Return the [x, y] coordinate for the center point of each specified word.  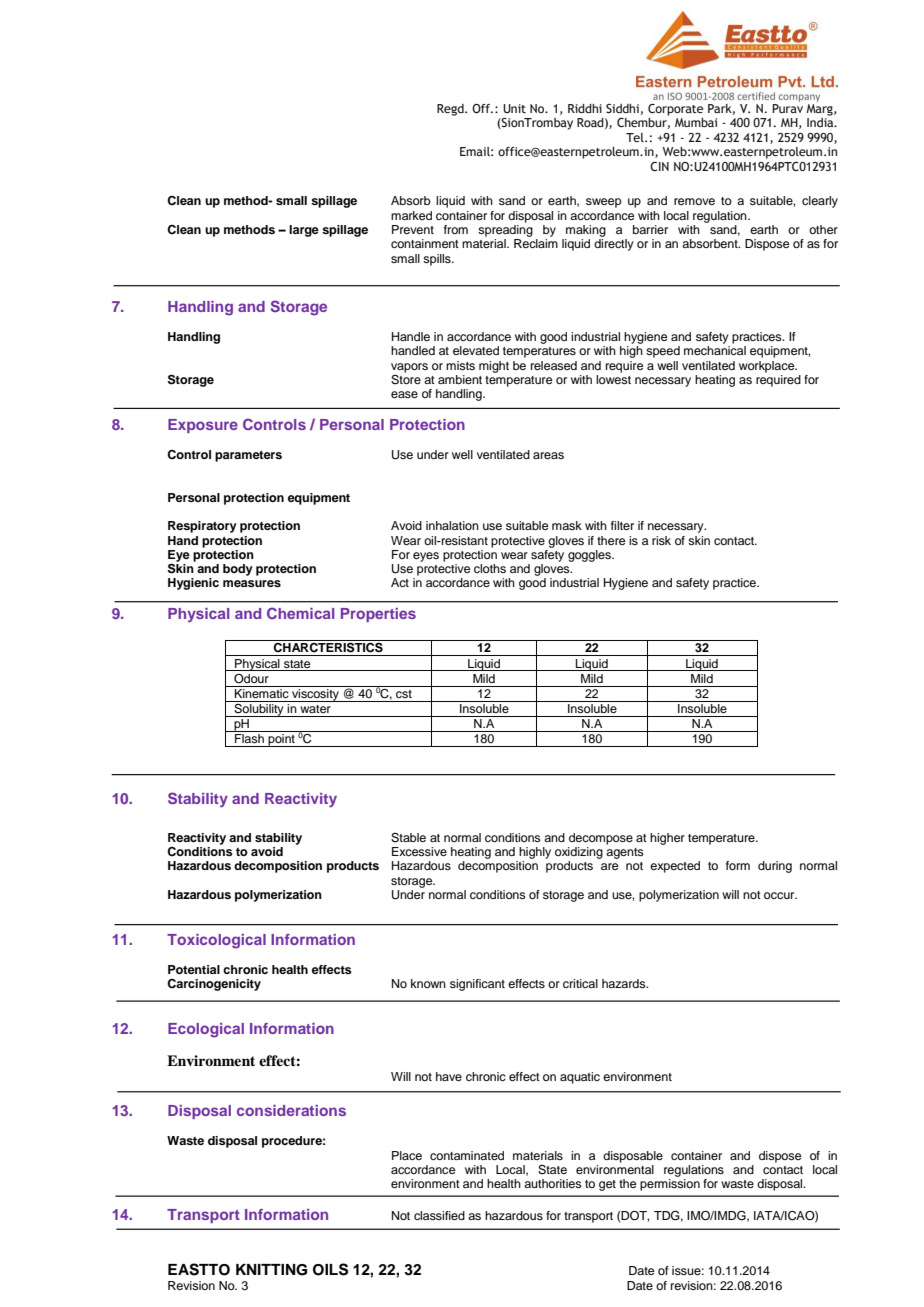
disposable [633, 1157]
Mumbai [696, 122]
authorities [553, 1183]
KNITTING [271, 1270]
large [304, 231]
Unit [514, 108]
